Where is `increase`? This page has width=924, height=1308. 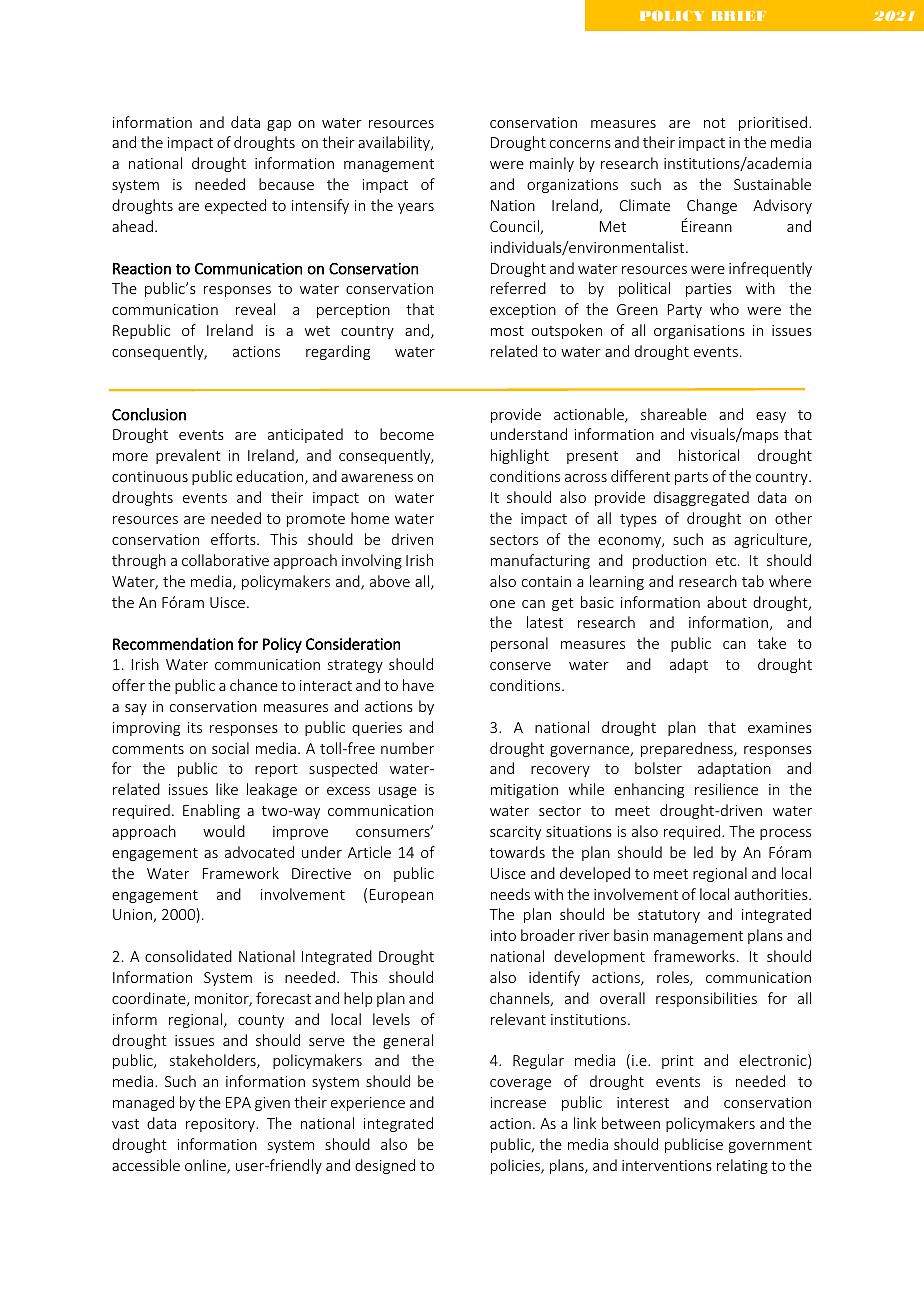
increase is located at coordinates (518, 1102).
